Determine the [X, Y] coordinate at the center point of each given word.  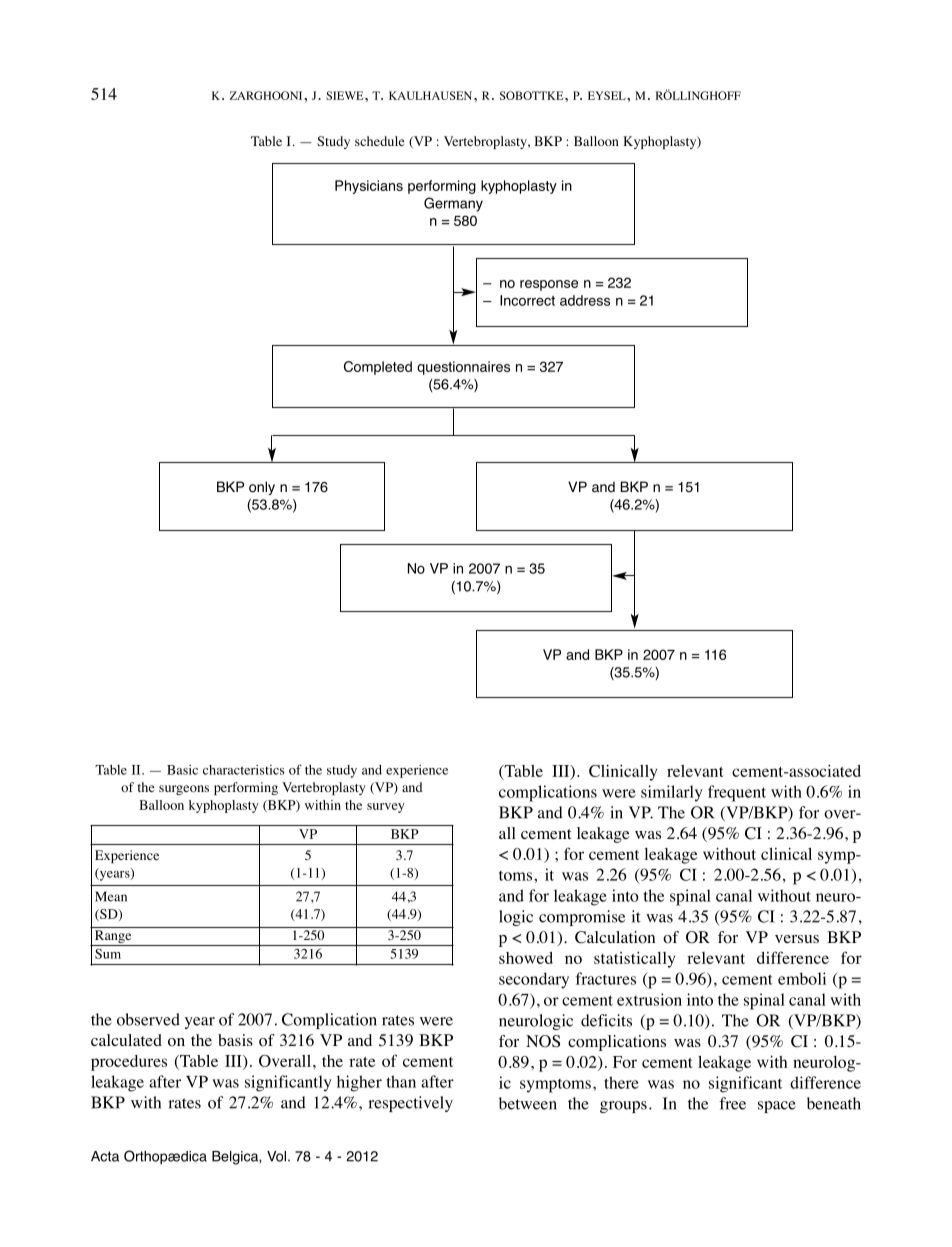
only [262, 488]
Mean [111, 896]
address [585, 300]
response [549, 285]
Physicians [369, 187]
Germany [453, 204]
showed [526, 958]
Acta [105, 1156]
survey [386, 808]
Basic [182, 770]
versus [797, 939]
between [528, 1103]
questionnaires [463, 368]
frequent [737, 793]
